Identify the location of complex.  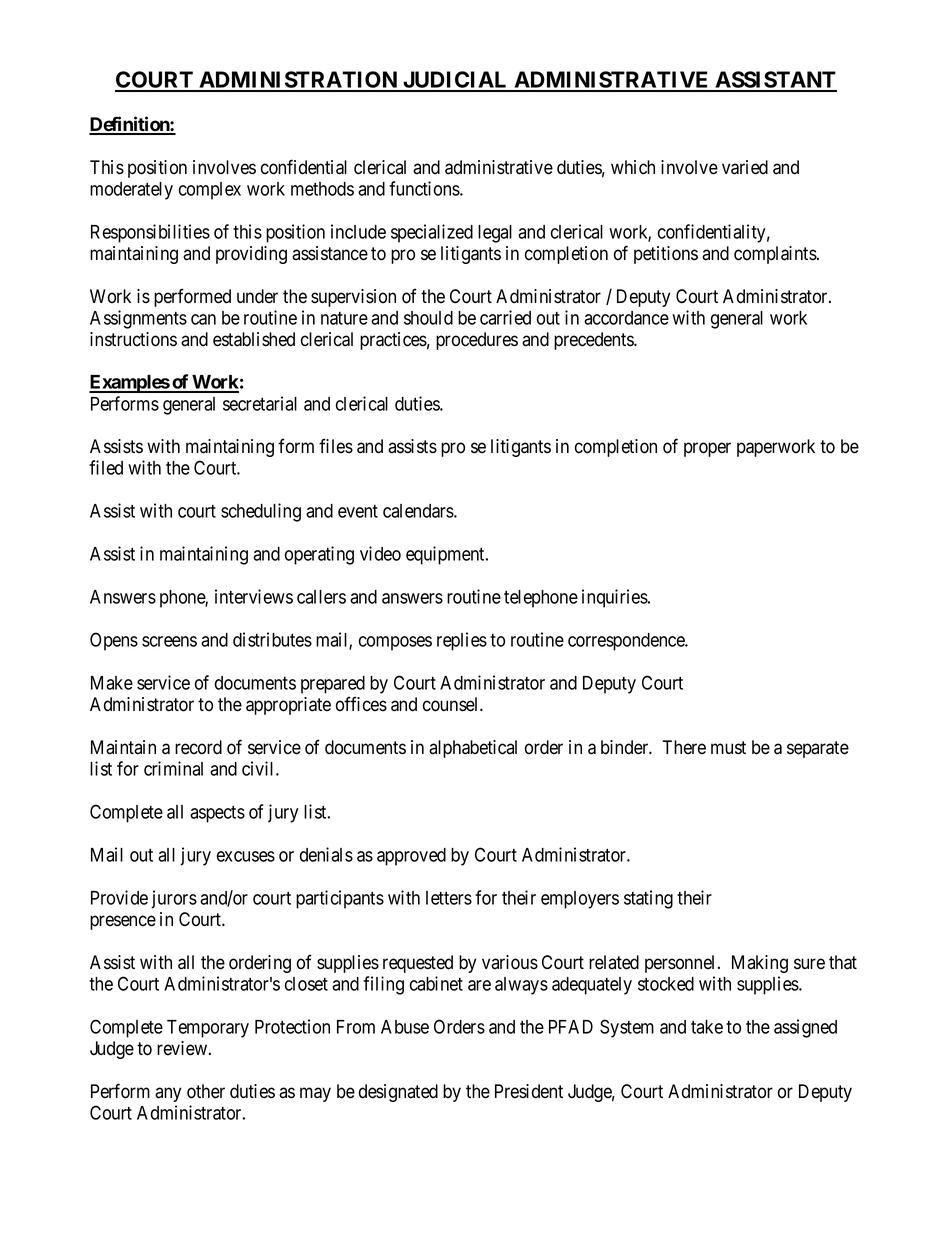
(210, 191).
